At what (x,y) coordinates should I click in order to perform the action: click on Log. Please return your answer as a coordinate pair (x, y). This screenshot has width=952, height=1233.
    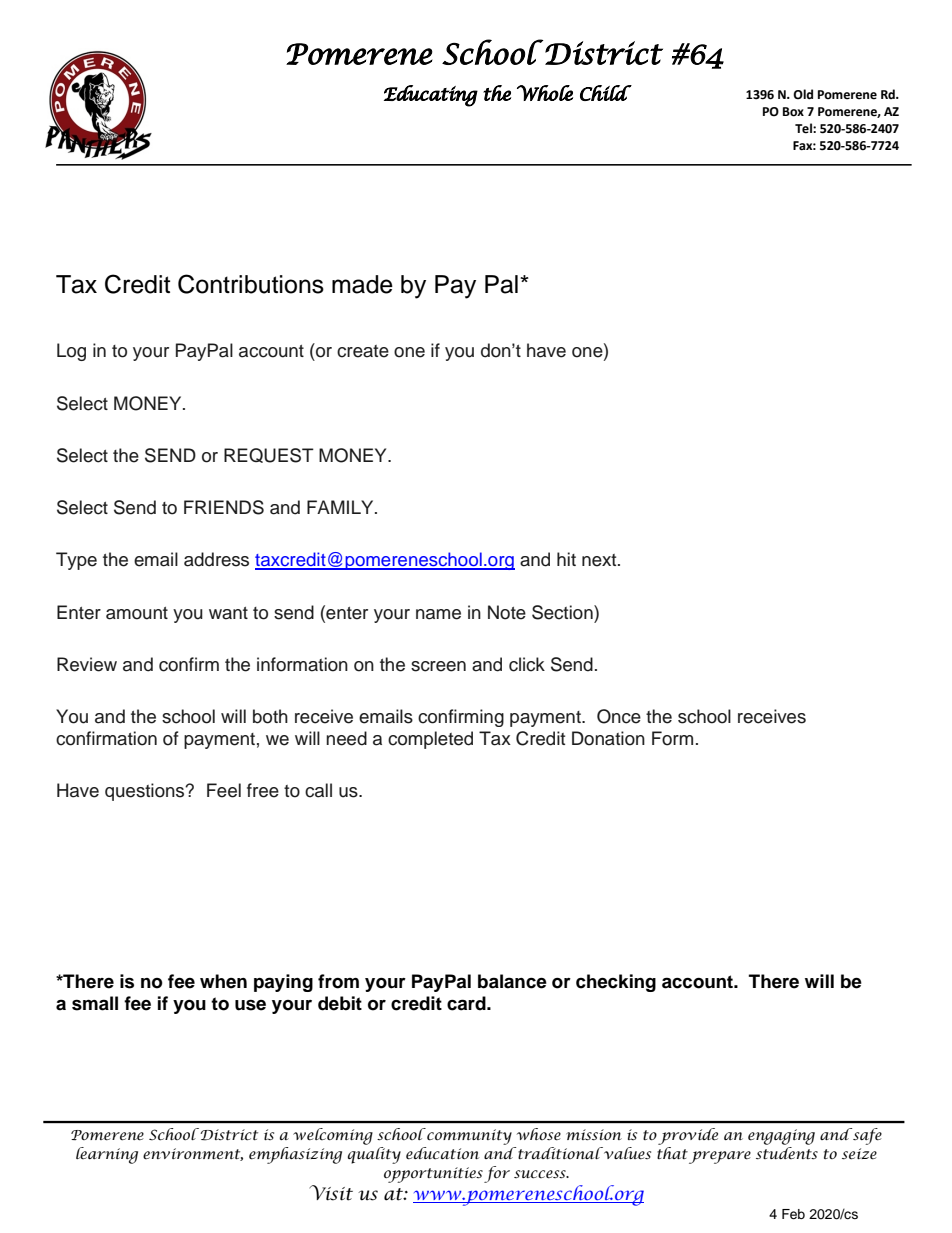
    Looking at the image, I should click on (71, 352).
